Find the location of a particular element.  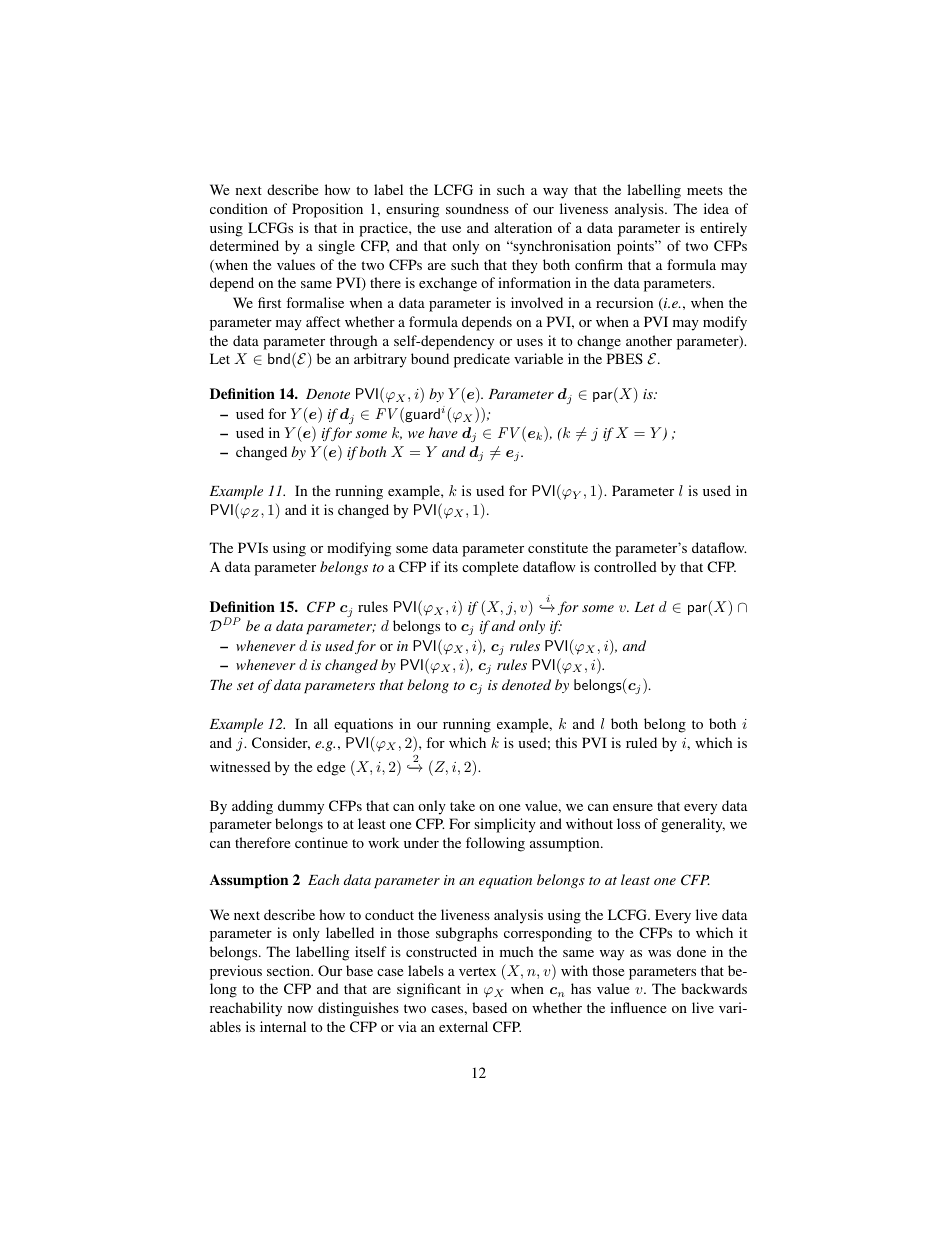

soundness is located at coordinates (477, 208).
